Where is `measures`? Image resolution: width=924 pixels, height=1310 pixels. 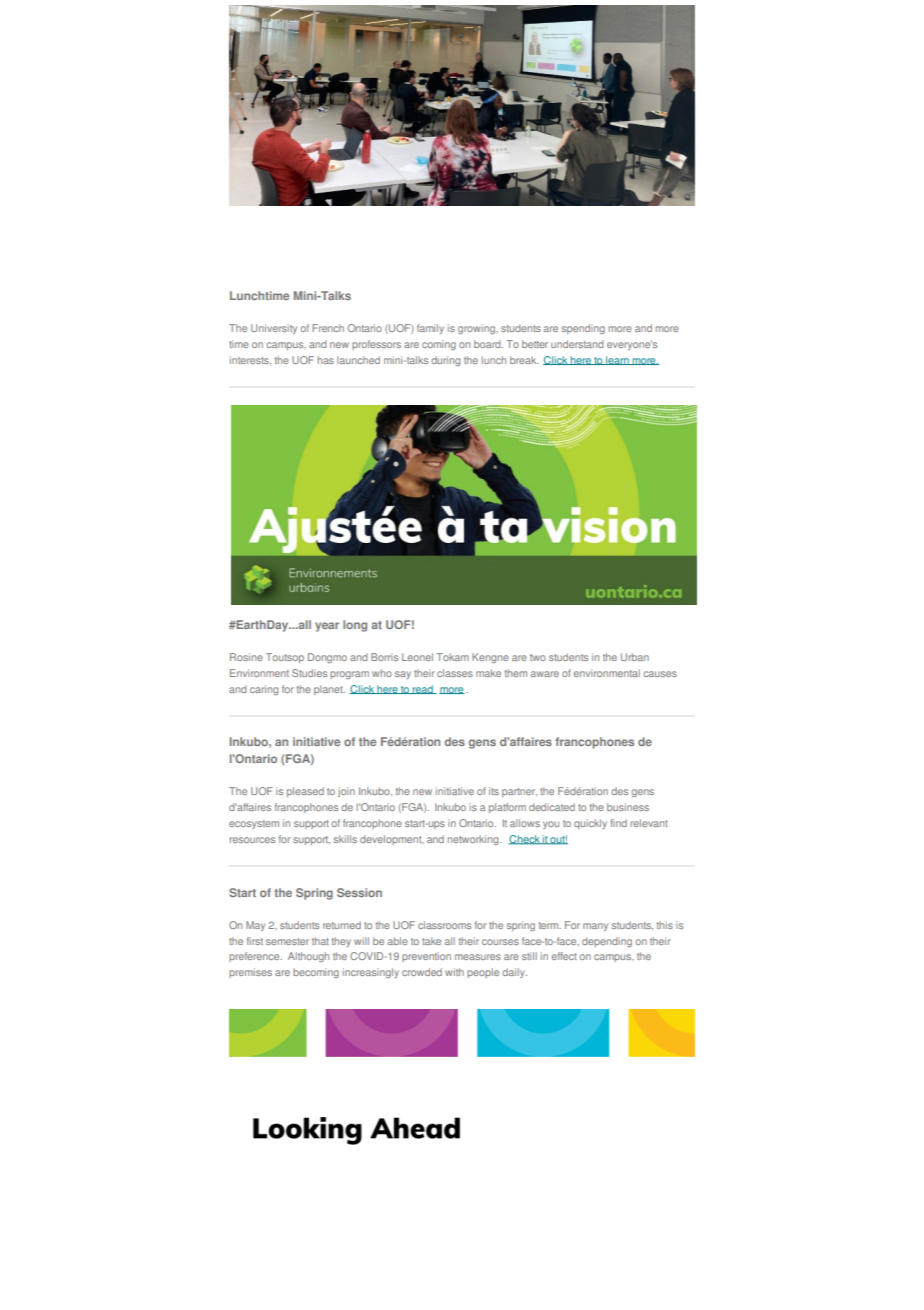
measures is located at coordinates (478, 957).
